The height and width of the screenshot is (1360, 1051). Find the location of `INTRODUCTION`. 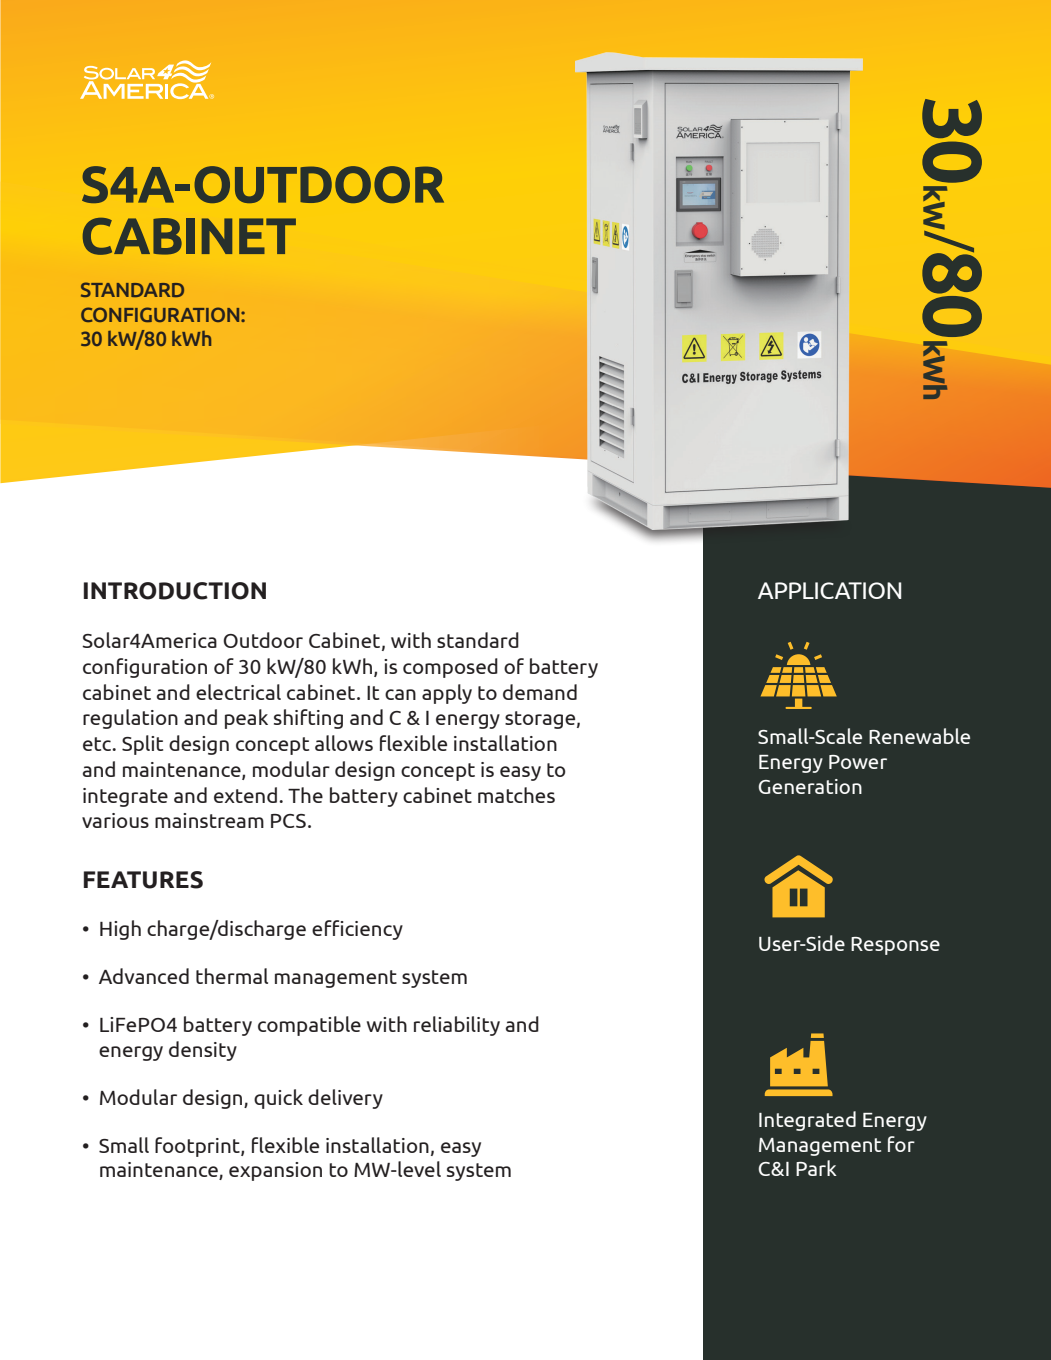

INTRODUCTION is located at coordinates (175, 591).
